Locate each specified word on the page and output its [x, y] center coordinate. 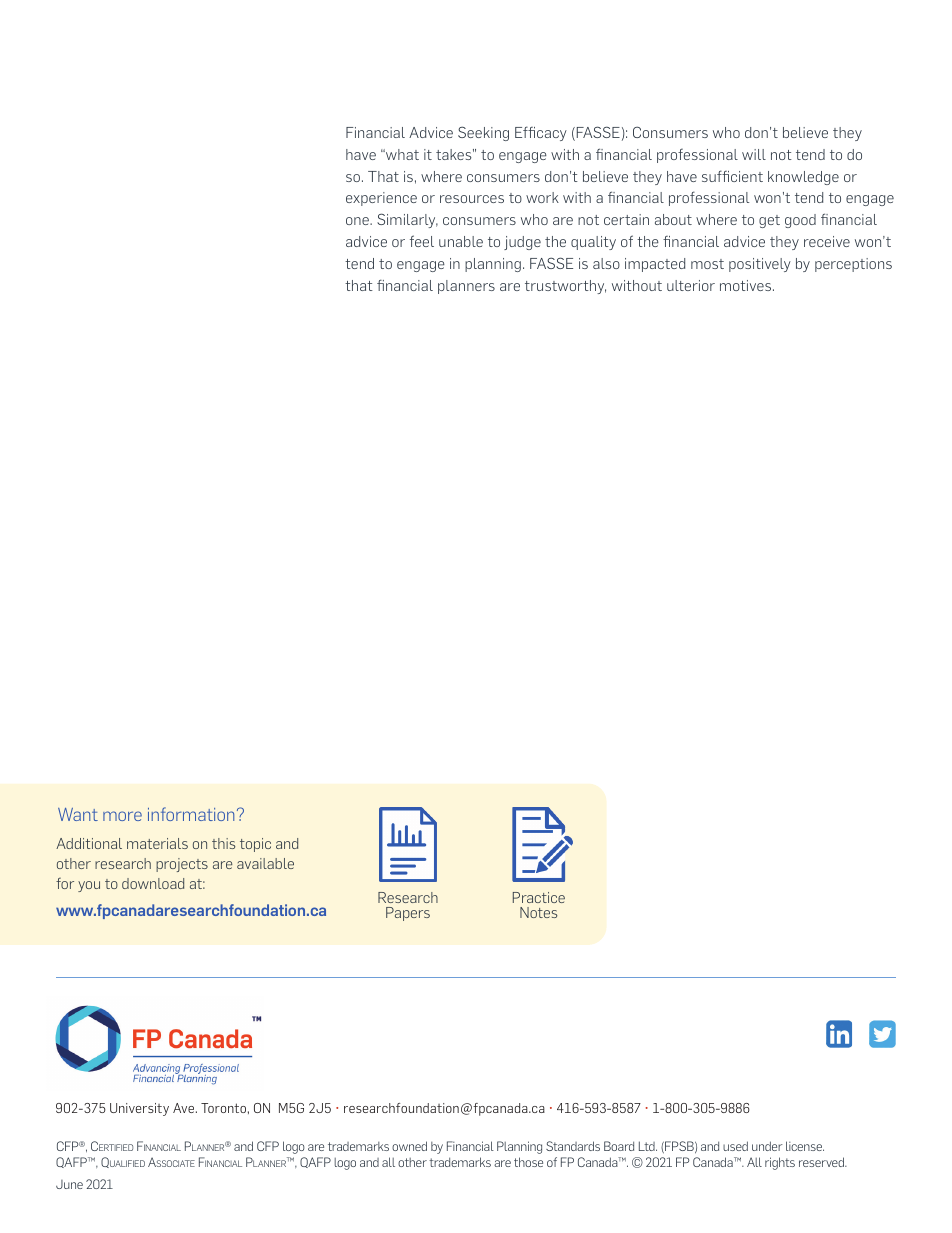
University [139, 1109]
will [754, 154]
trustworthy [565, 287]
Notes [538, 912]
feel [422, 241]
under [767, 1146]
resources [472, 199]
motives [747, 285]
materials [157, 843]
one [358, 221]
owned [409, 1146]
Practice [539, 897]
